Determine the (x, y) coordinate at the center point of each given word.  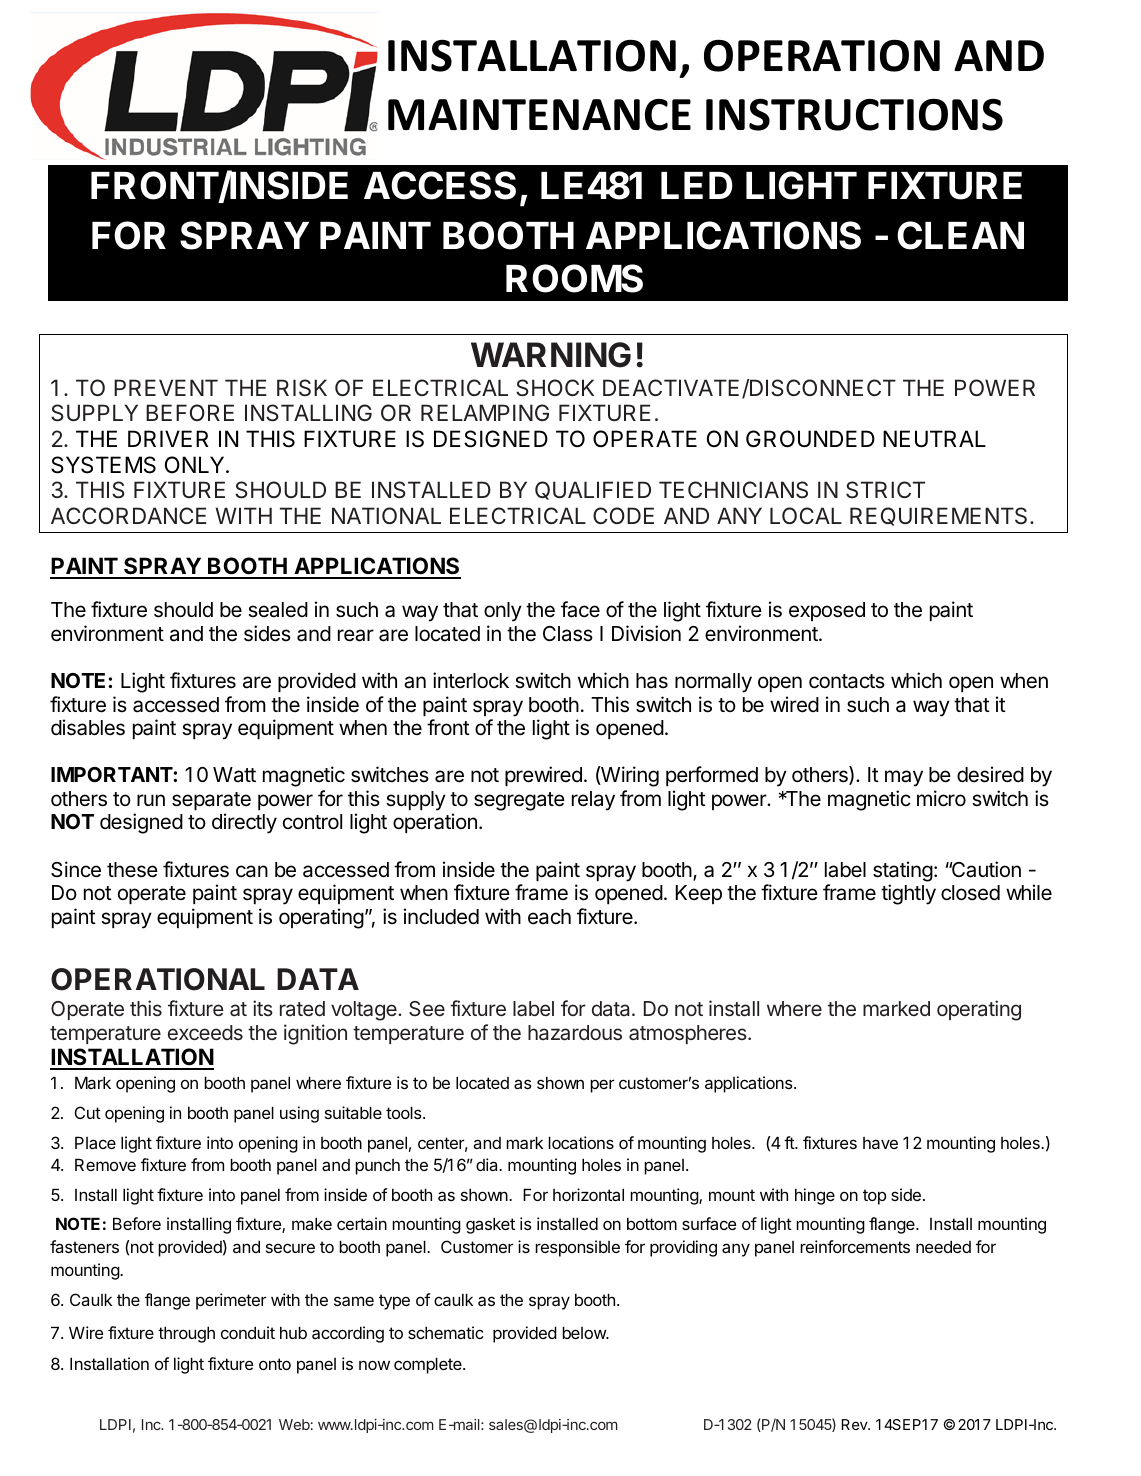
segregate (519, 801)
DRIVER (168, 438)
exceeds (205, 1032)
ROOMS (574, 278)
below (585, 1332)
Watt (234, 775)
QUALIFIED (593, 490)
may (904, 778)
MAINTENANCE (539, 115)
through (186, 1334)
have (880, 1143)
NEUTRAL (934, 439)
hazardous (575, 1033)
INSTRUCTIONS (854, 114)
